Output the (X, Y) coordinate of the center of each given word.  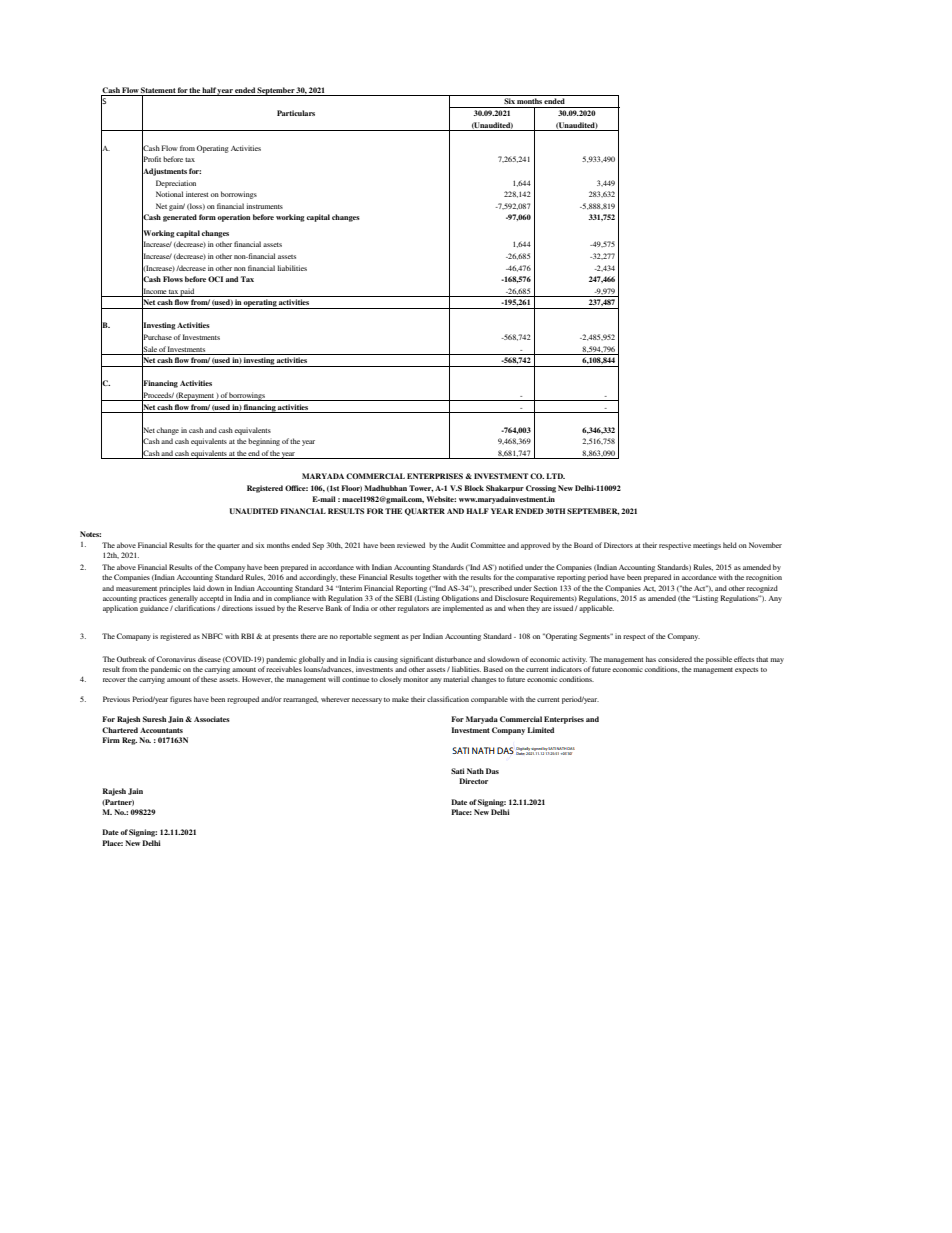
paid (188, 292)
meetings (707, 547)
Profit (151, 159)
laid (199, 588)
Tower (421, 488)
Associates (212, 719)
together (428, 578)
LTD (555, 476)
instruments (264, 206)
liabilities (292, 268)
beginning (264, 442)
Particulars (296, 113)
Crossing (541, 489)
